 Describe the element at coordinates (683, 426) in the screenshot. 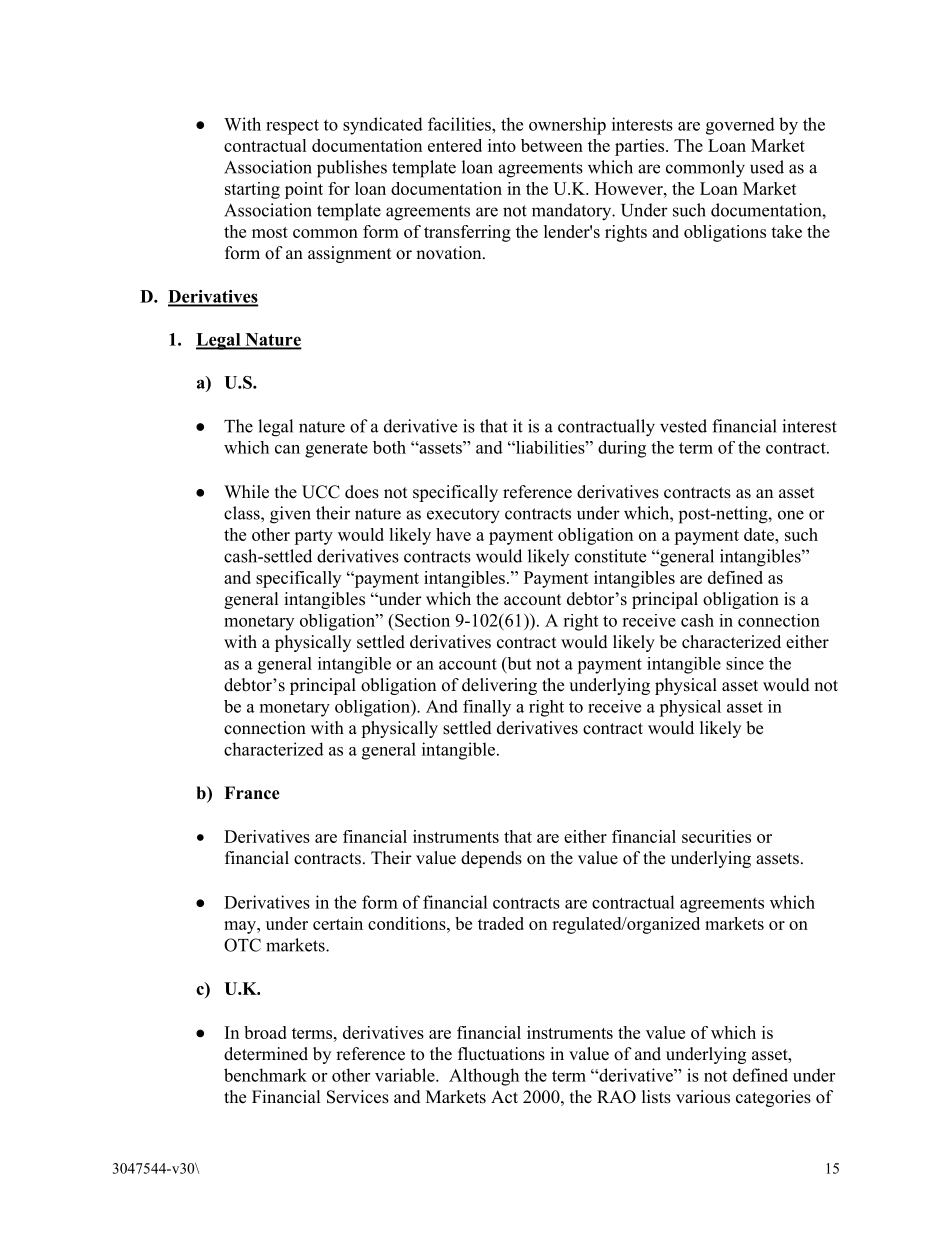

I see `vested` at that location.
